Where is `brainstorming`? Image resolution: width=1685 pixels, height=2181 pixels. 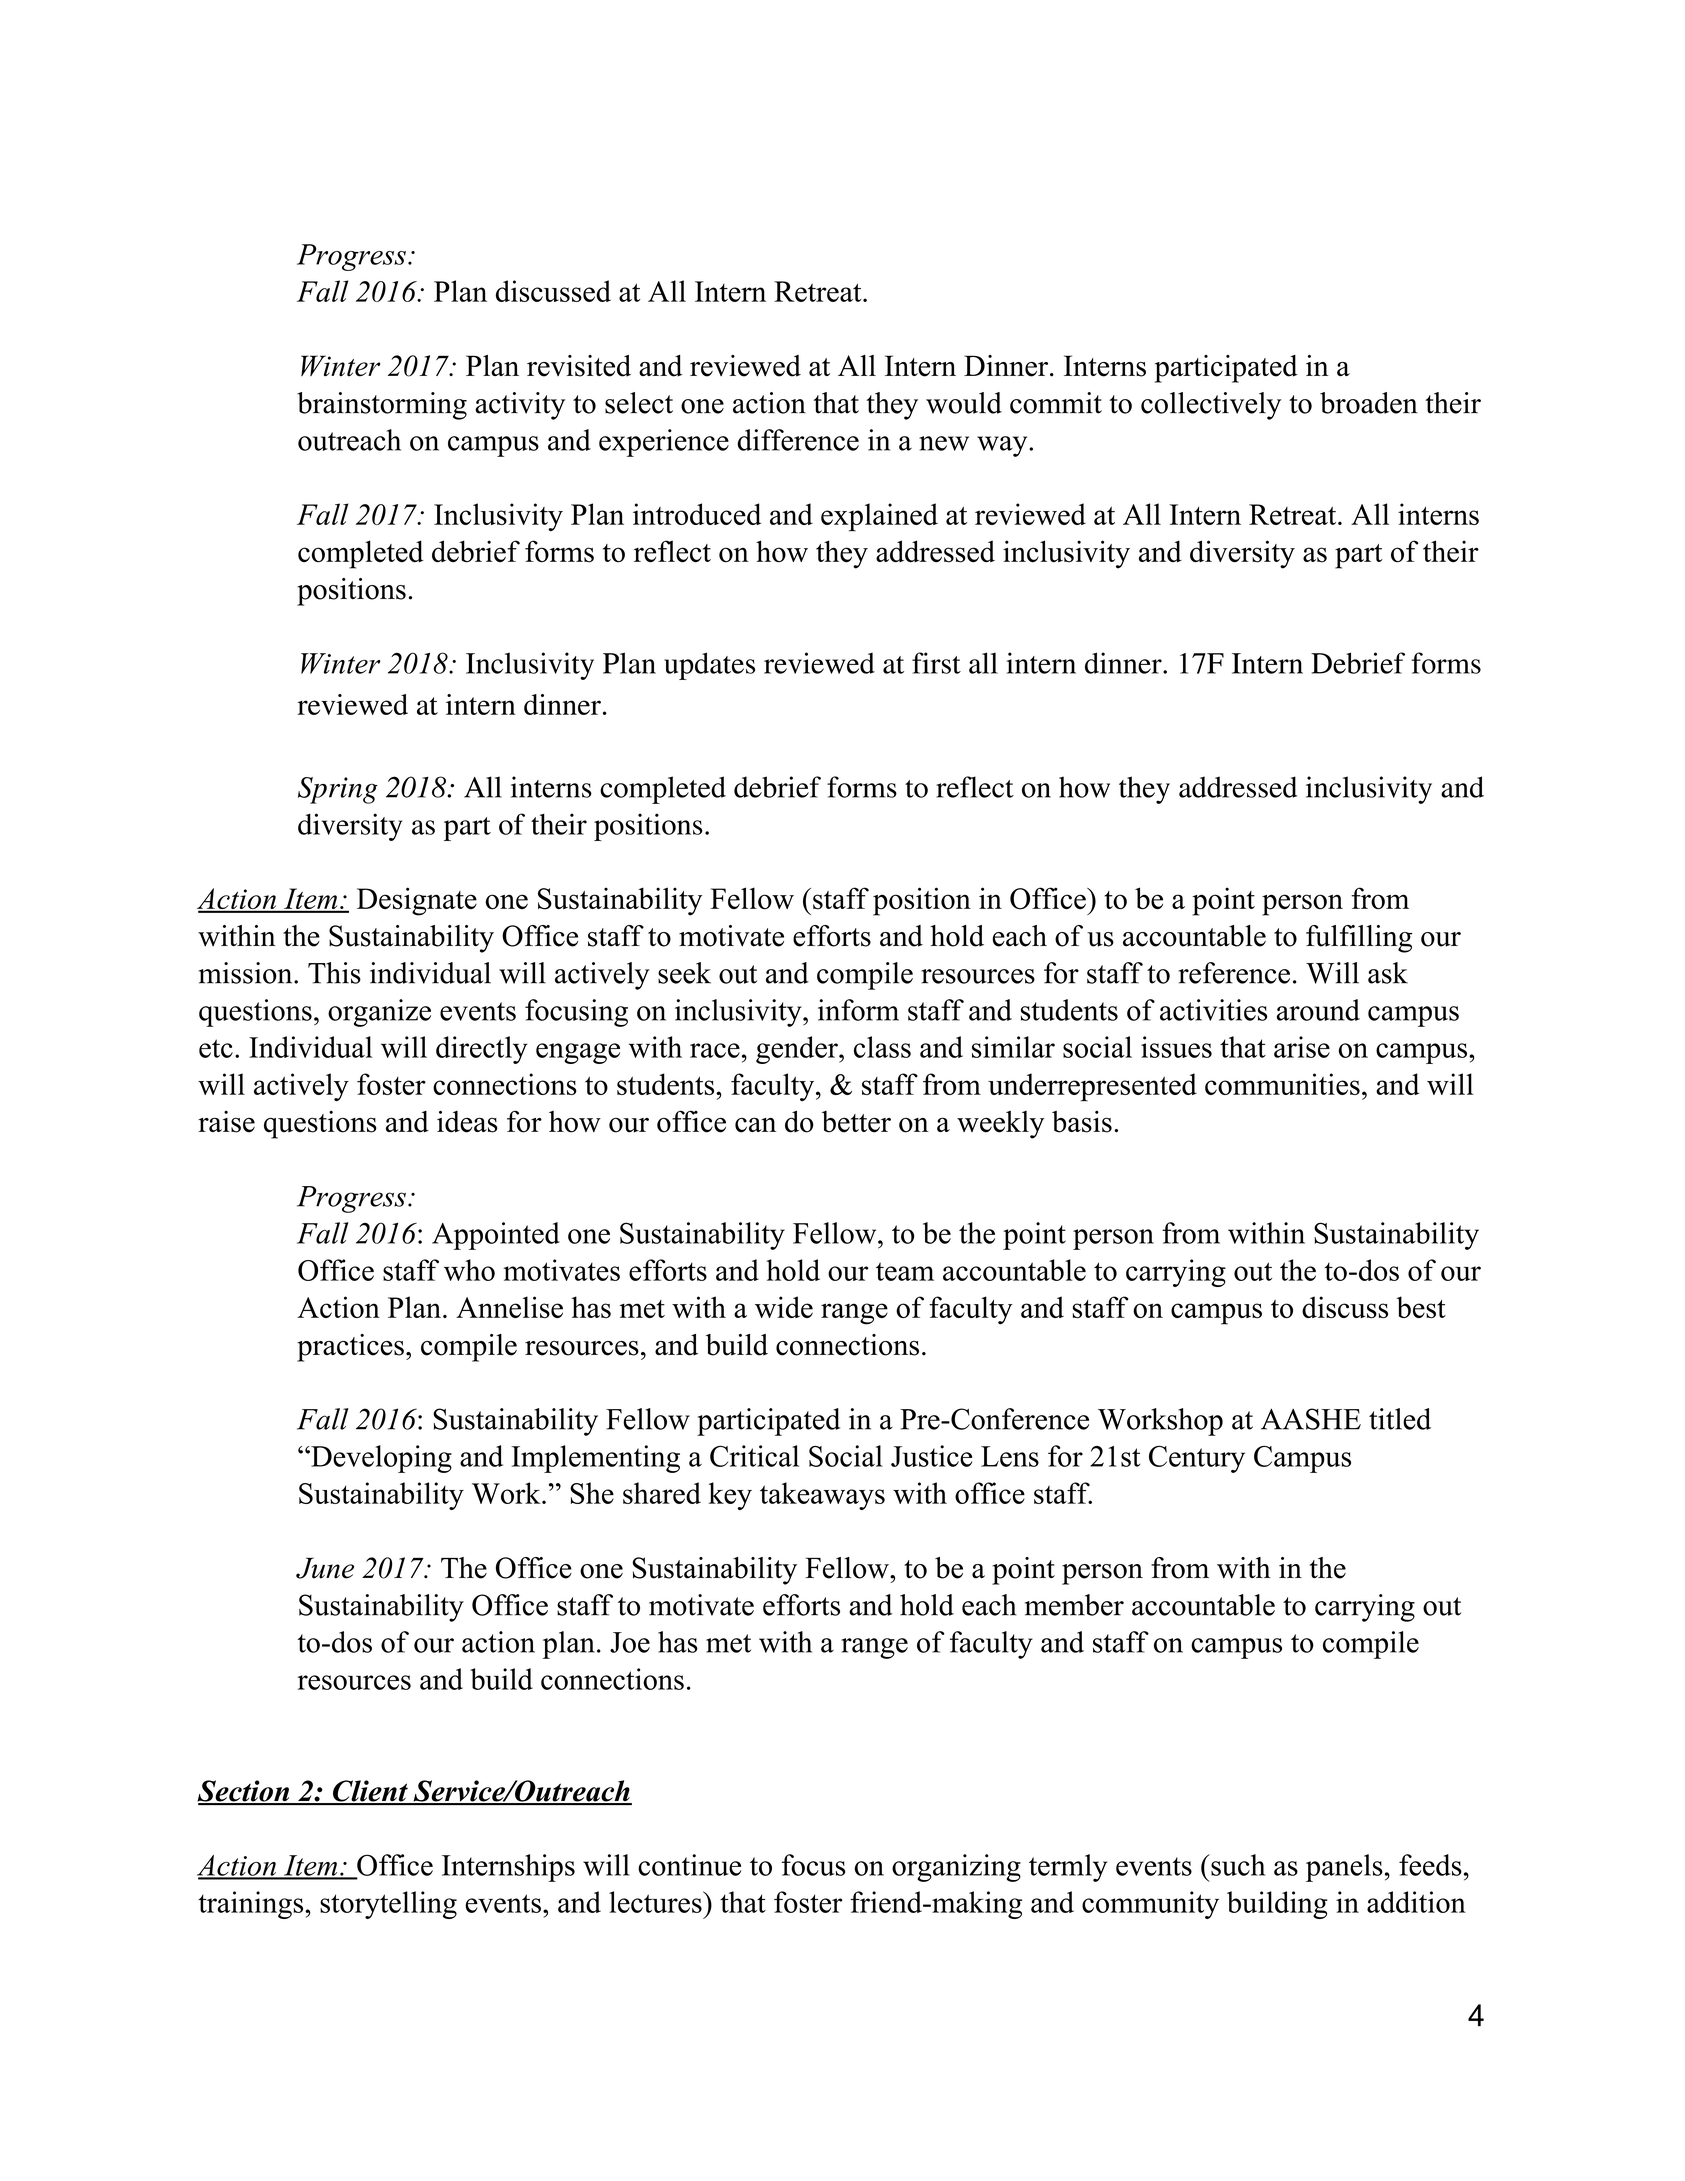
brainstorming is located at coordinates (382, 406).
